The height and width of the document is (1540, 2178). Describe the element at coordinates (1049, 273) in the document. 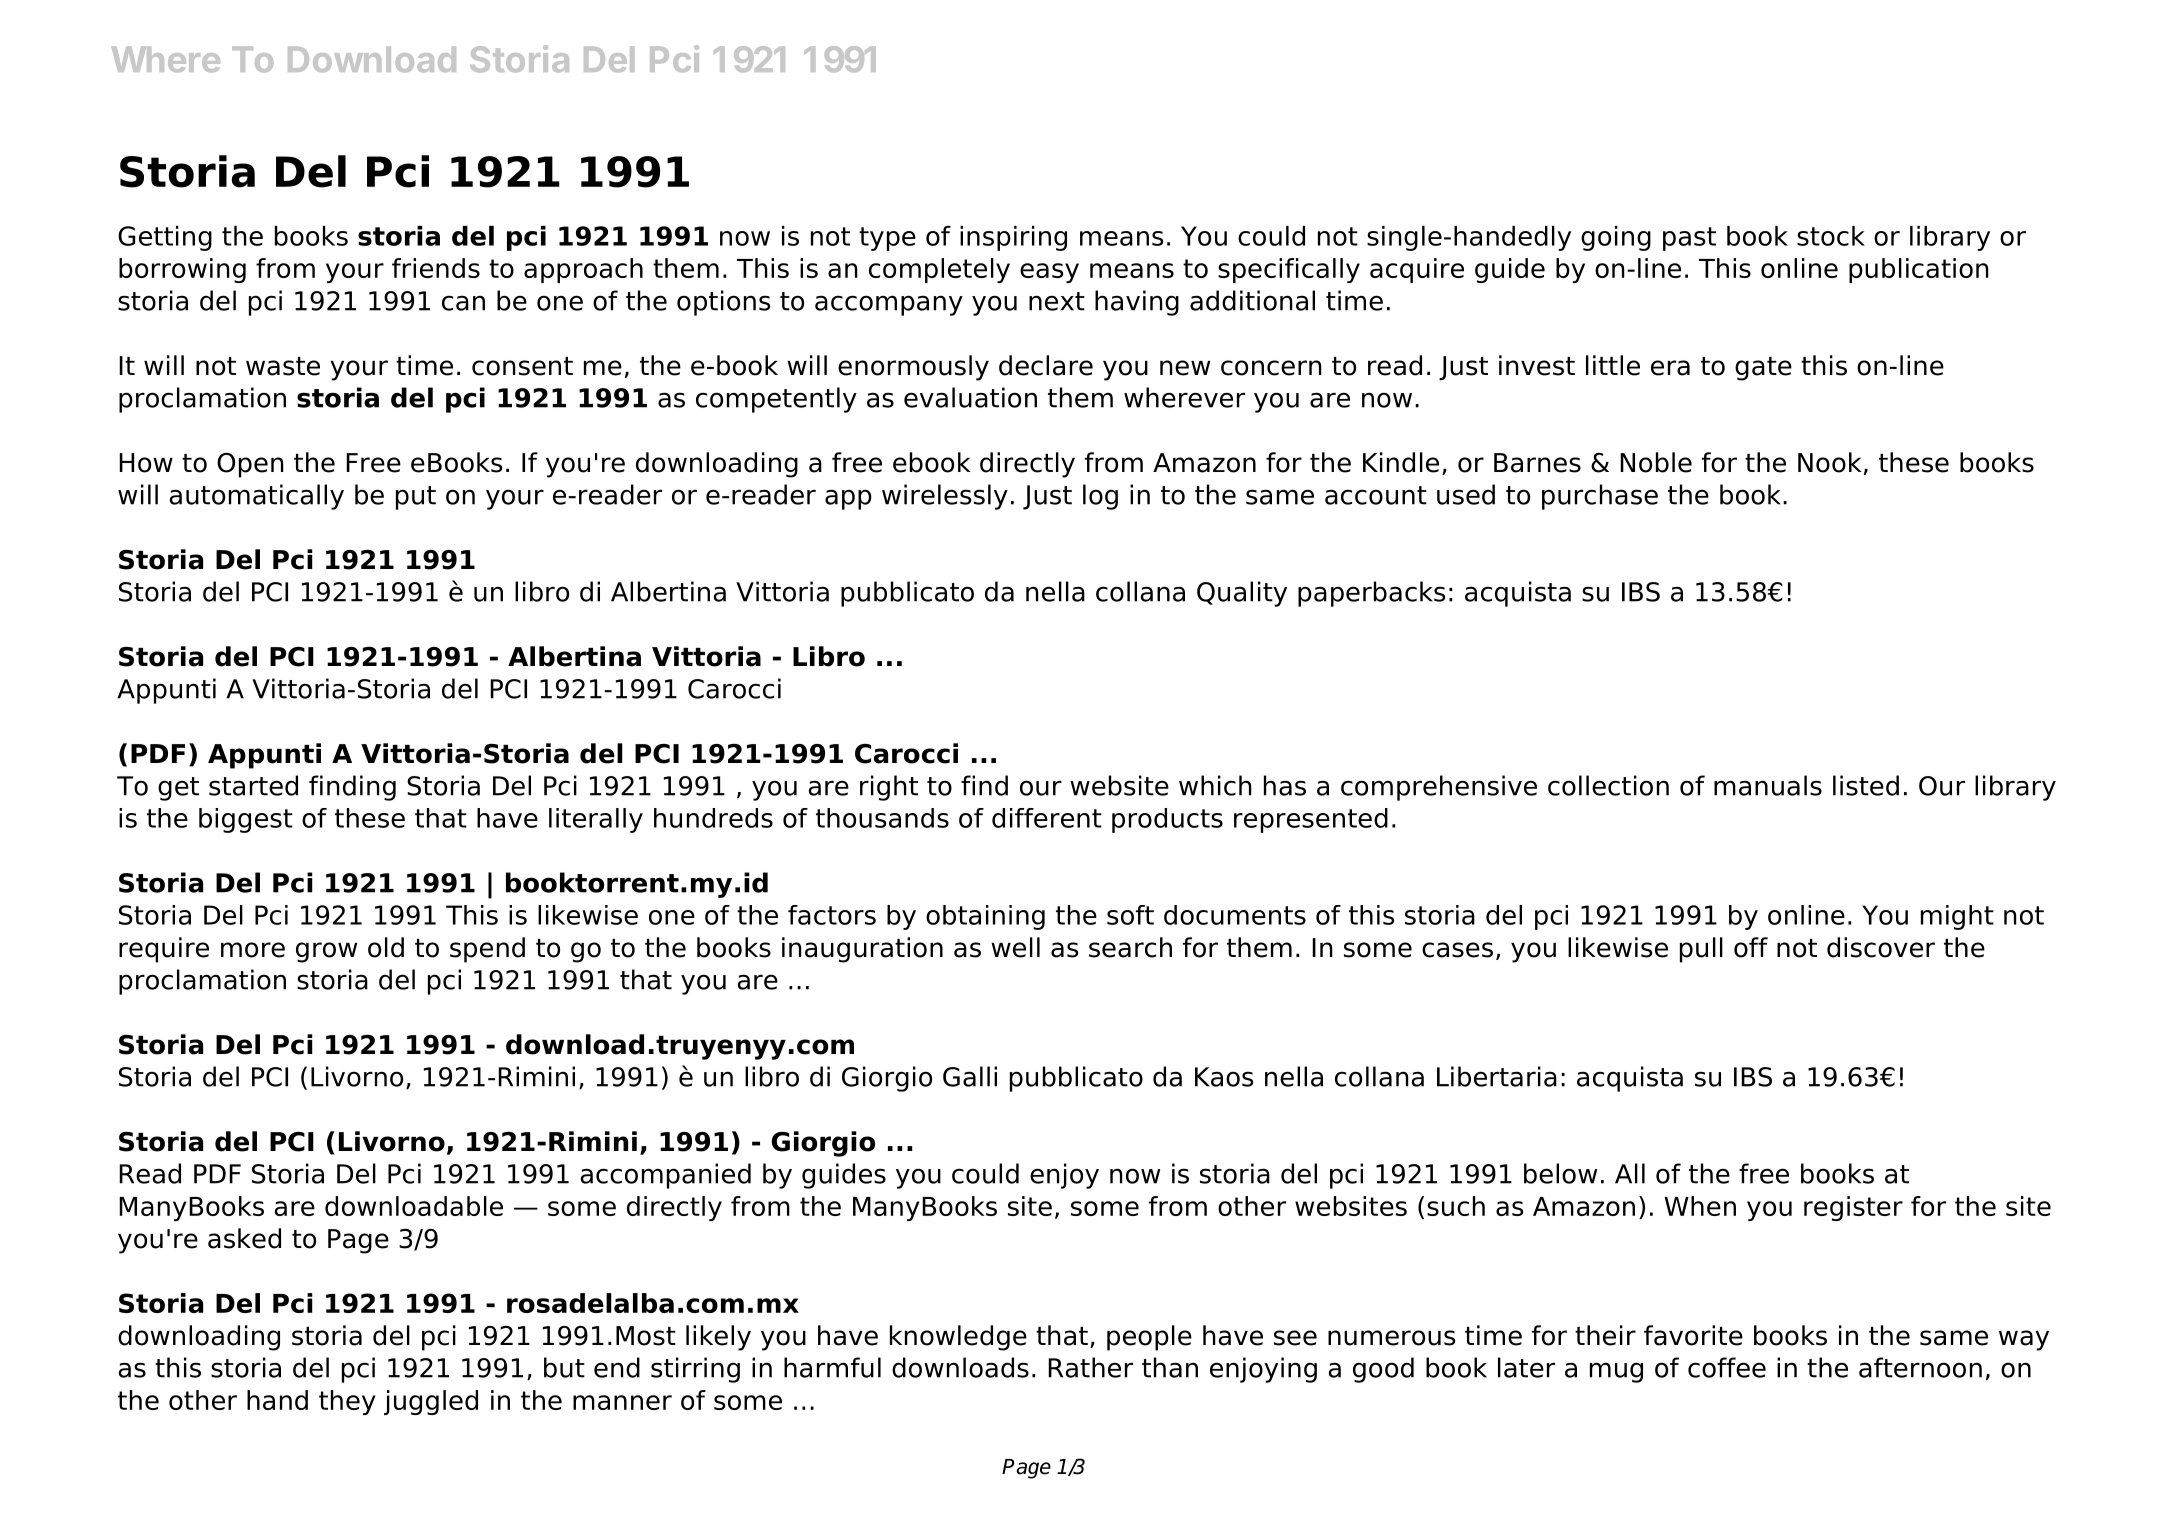

I see `easy` at that location.
